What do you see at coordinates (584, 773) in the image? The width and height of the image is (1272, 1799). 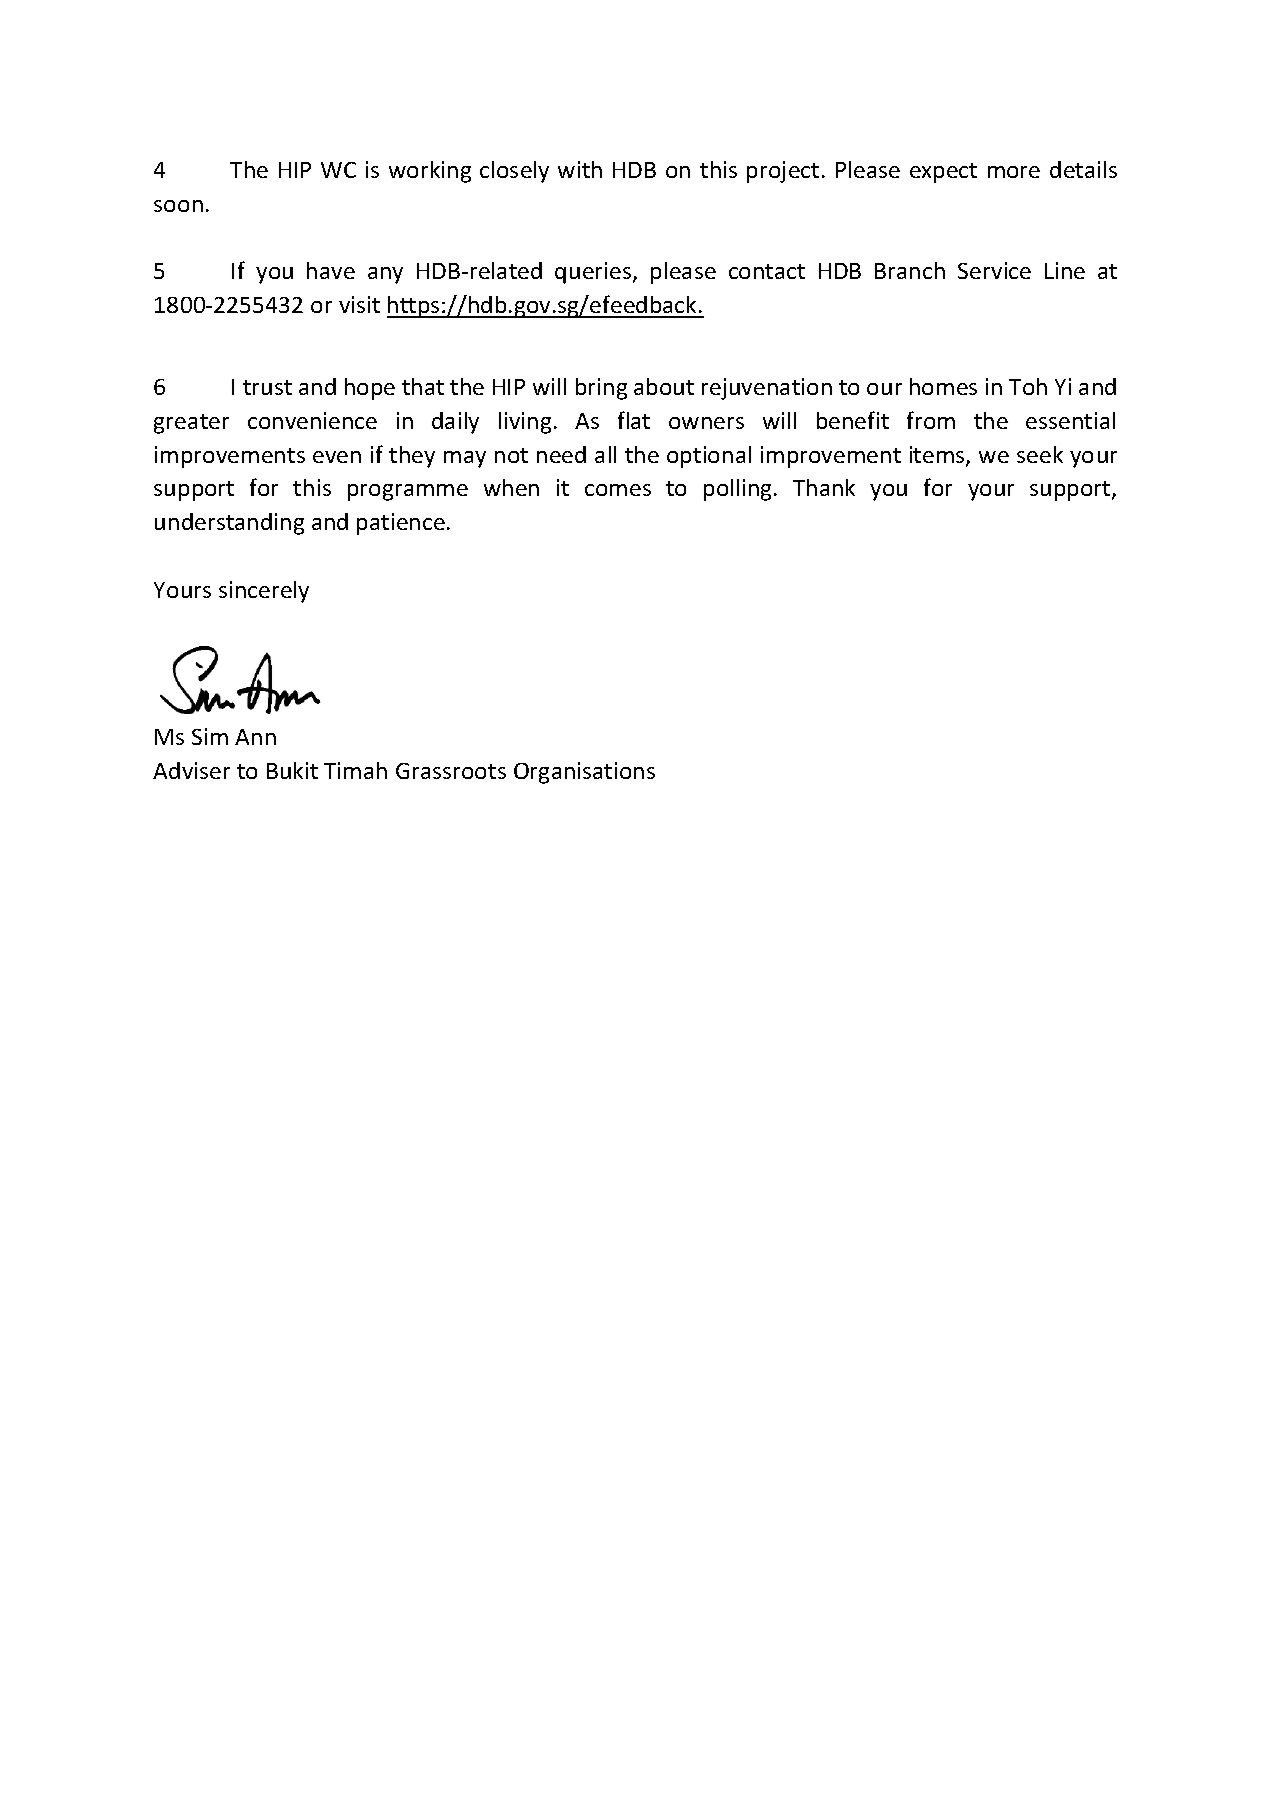 I see `Organisations` at bounding box center [584, 773].
